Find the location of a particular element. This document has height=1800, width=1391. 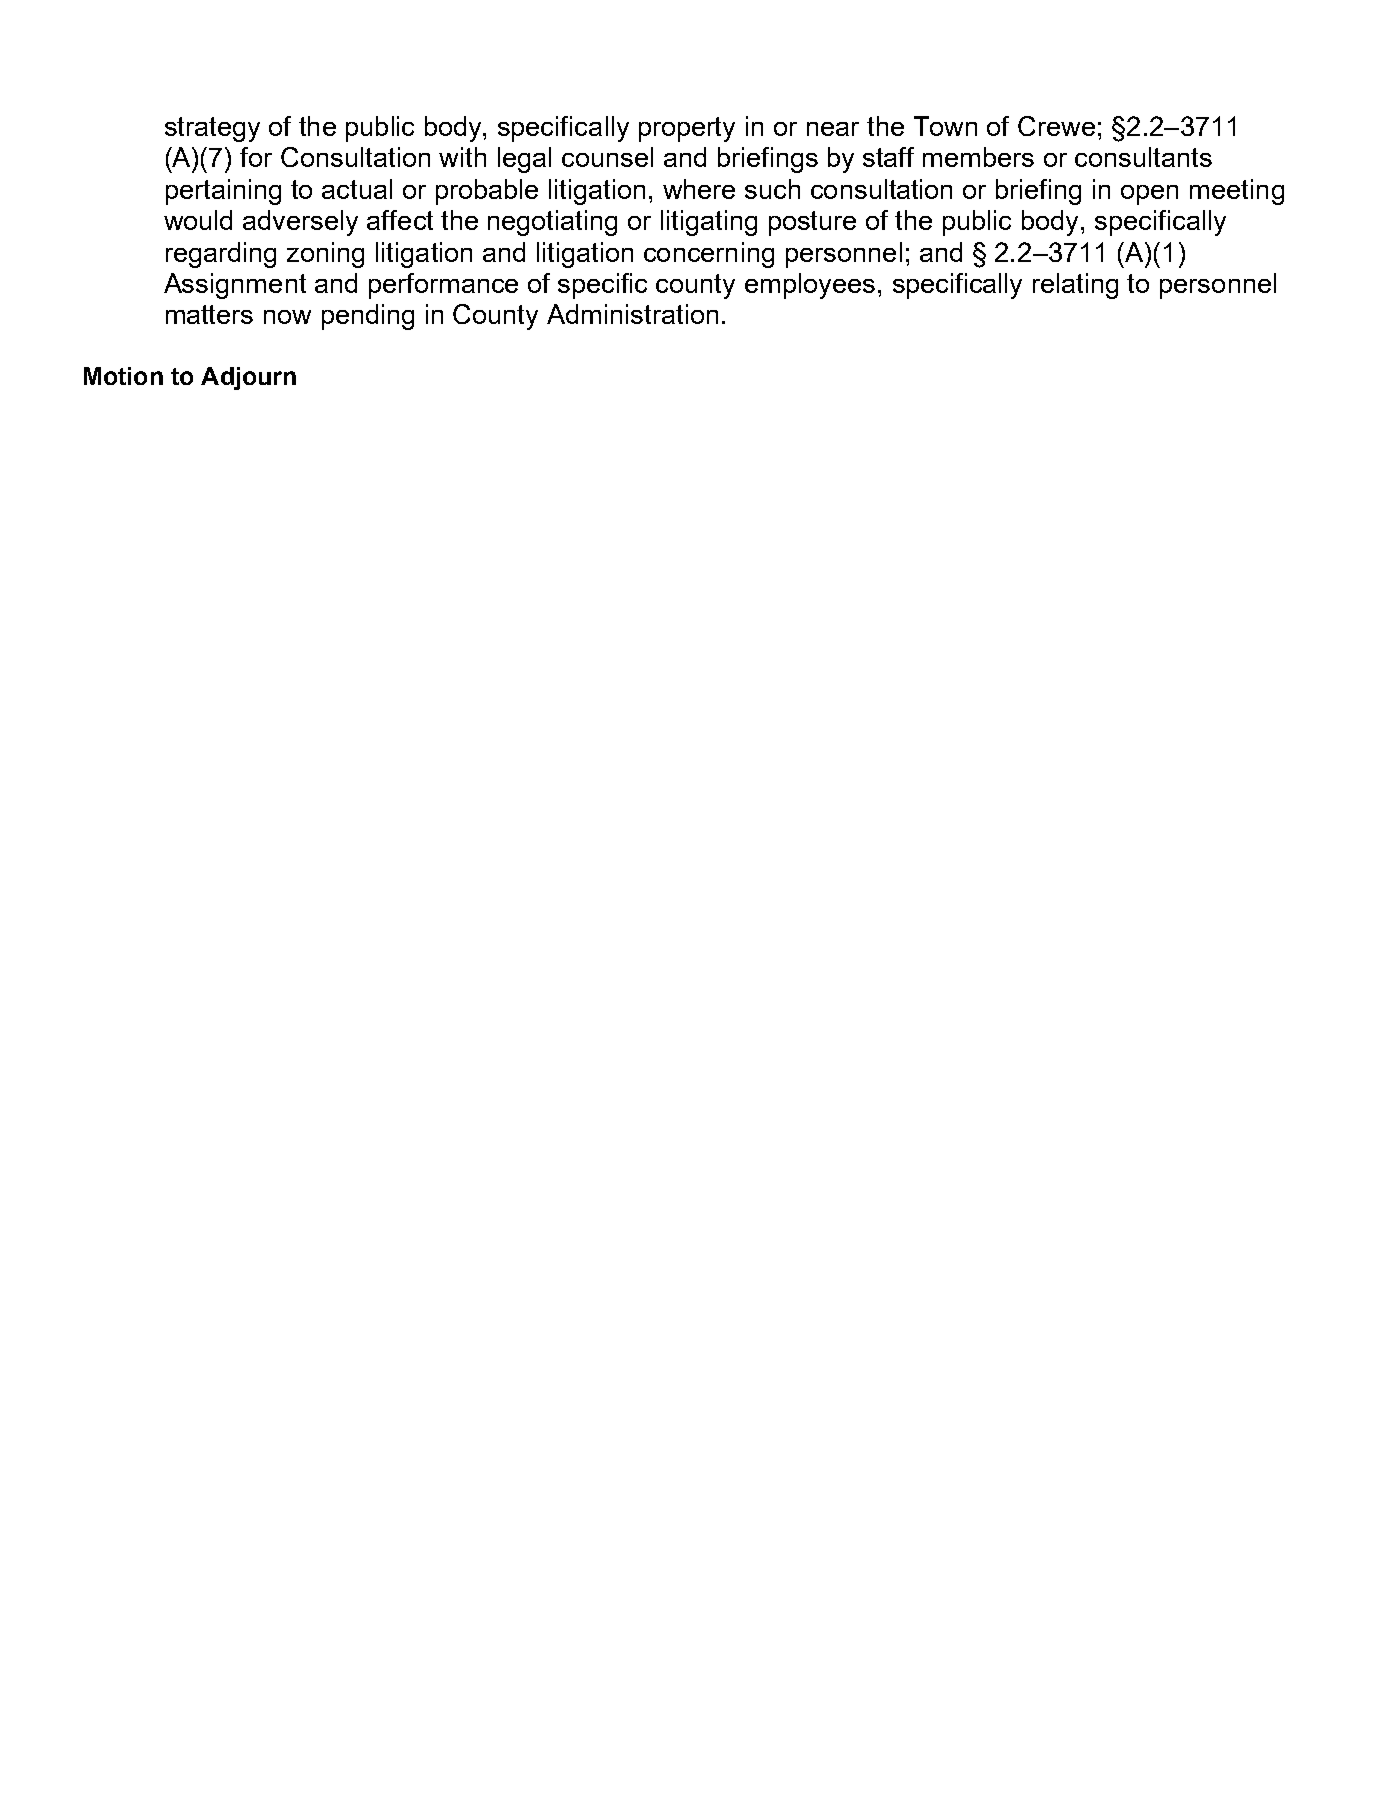

concerning is located at coordinates (709, 255).
